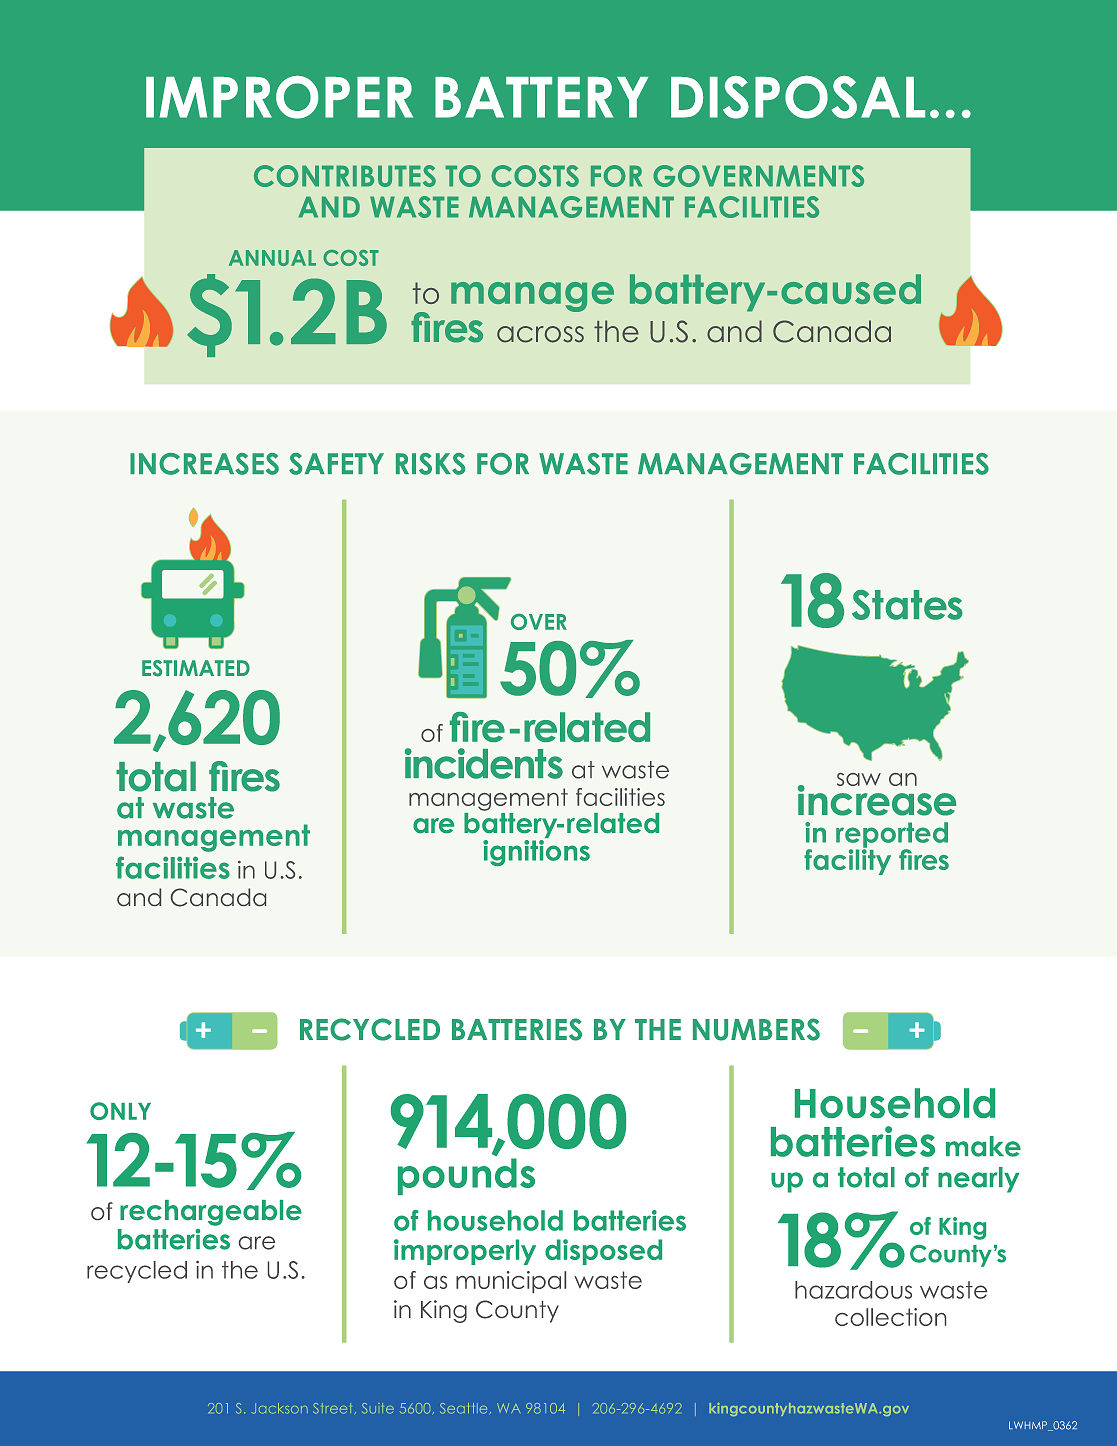 The image size is (1117, 1446). I want to click on Jackson, so click(280, 1408).
